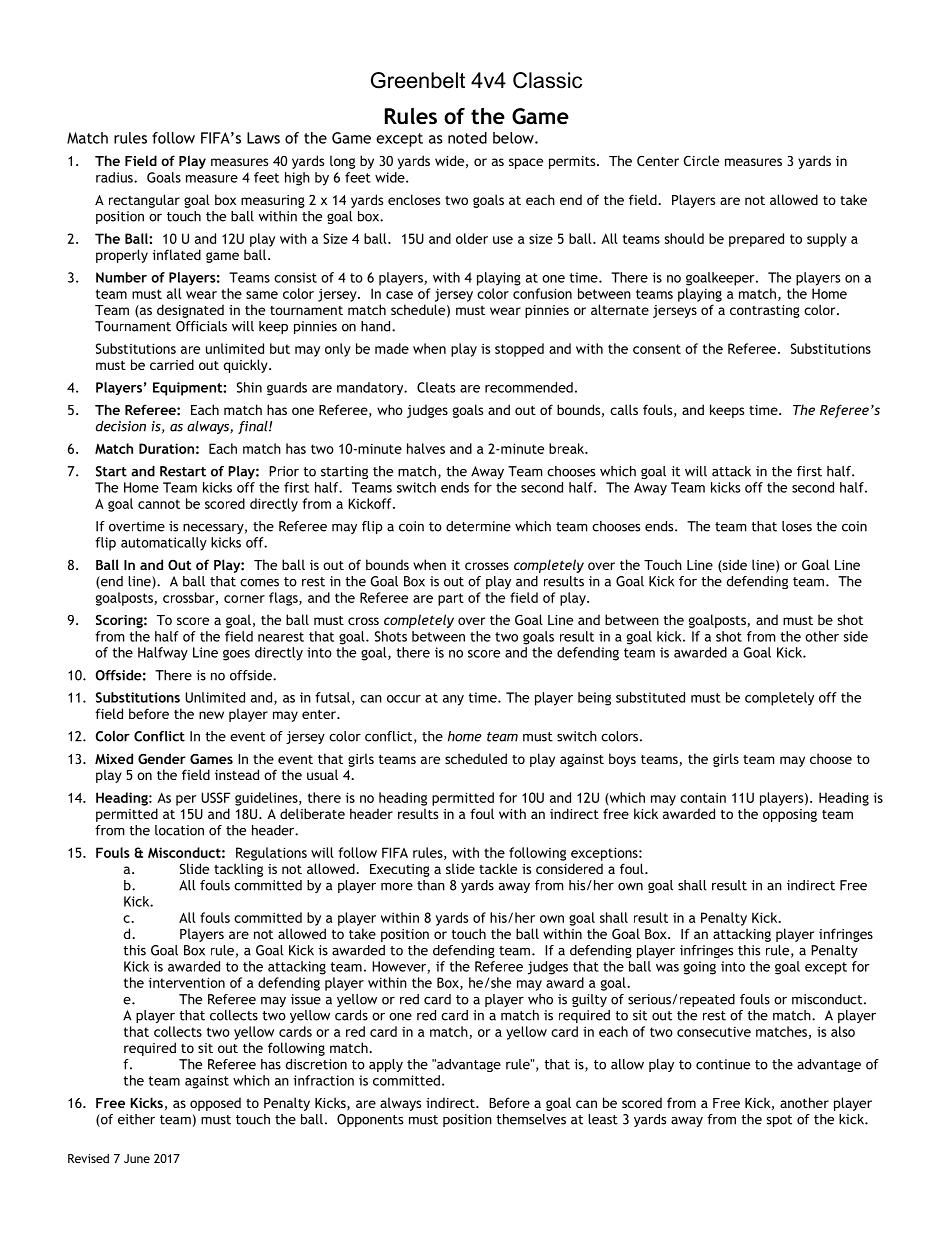  I want to click on Laws, so click(263, 138).
